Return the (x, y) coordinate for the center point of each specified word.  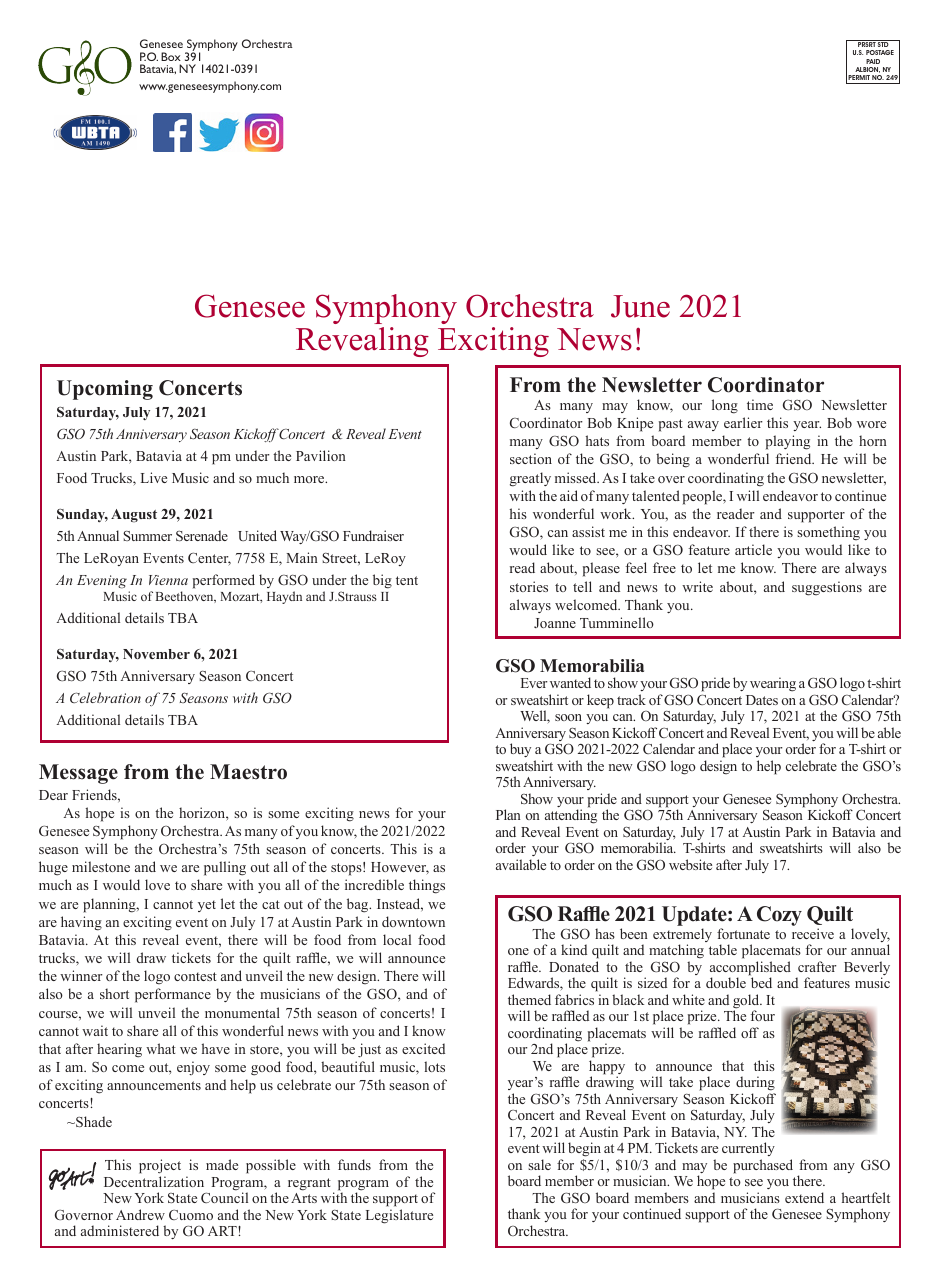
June (640, 306)
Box (171, 56)
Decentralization (154, 1181)
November (156, 654)
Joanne (555, 623)
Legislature (399, 1216)
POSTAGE (880, 52)
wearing (773, 684)
